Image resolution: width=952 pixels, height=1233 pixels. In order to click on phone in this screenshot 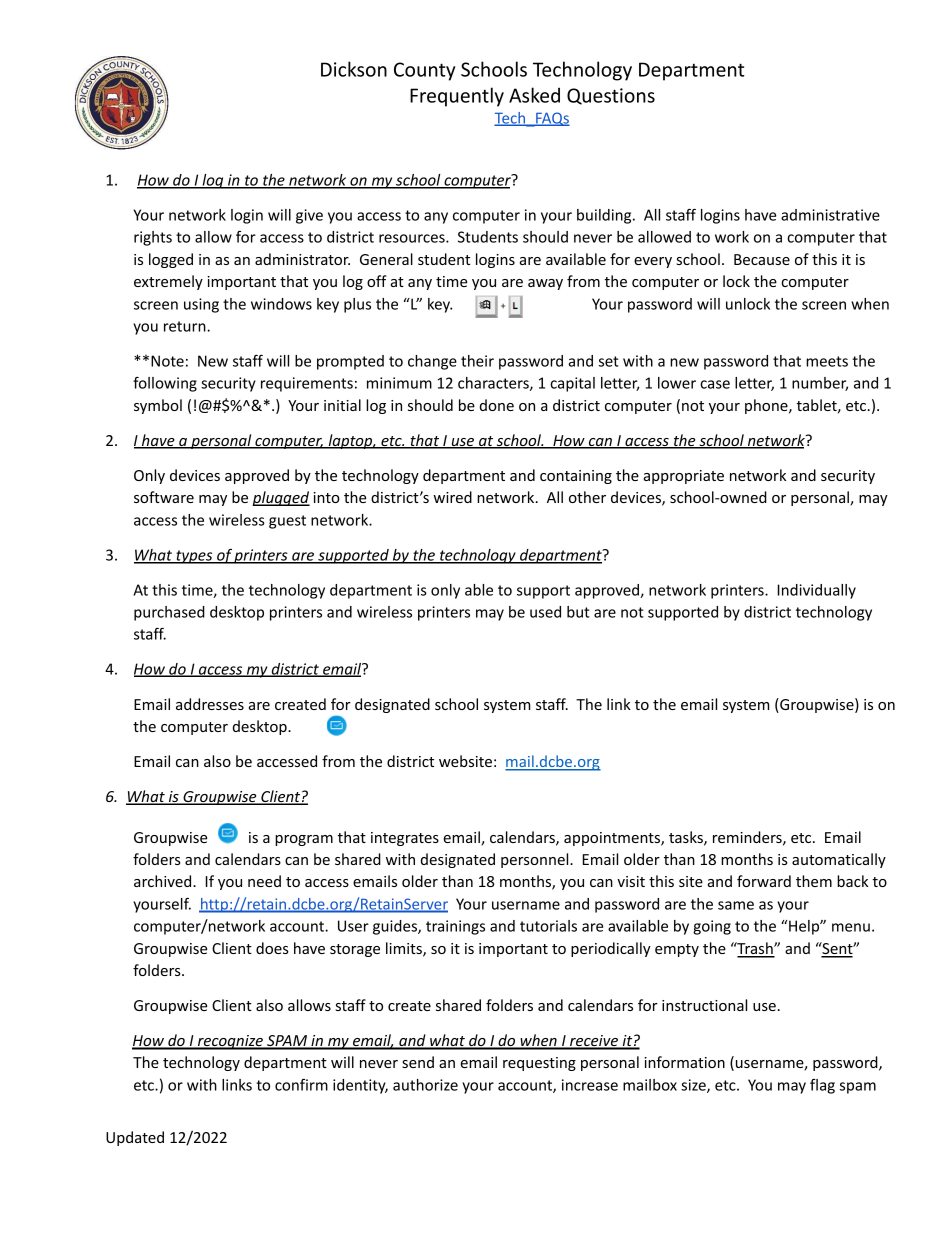, I will do `click(767, 406)`.
